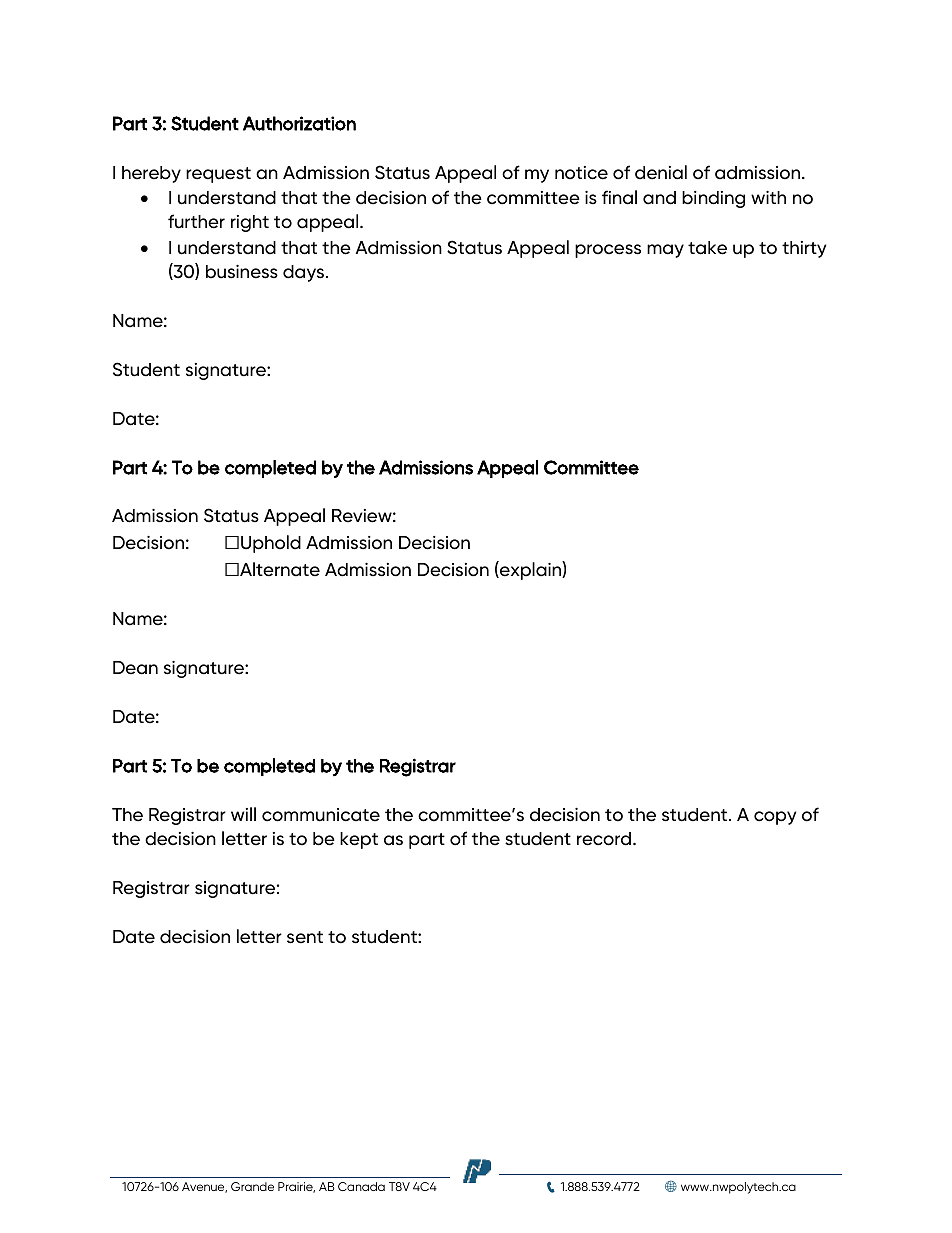 The image size is (952, 1233). Describe the element at coordinates (361, 1186) in the image. I see `Canada` at that location.
